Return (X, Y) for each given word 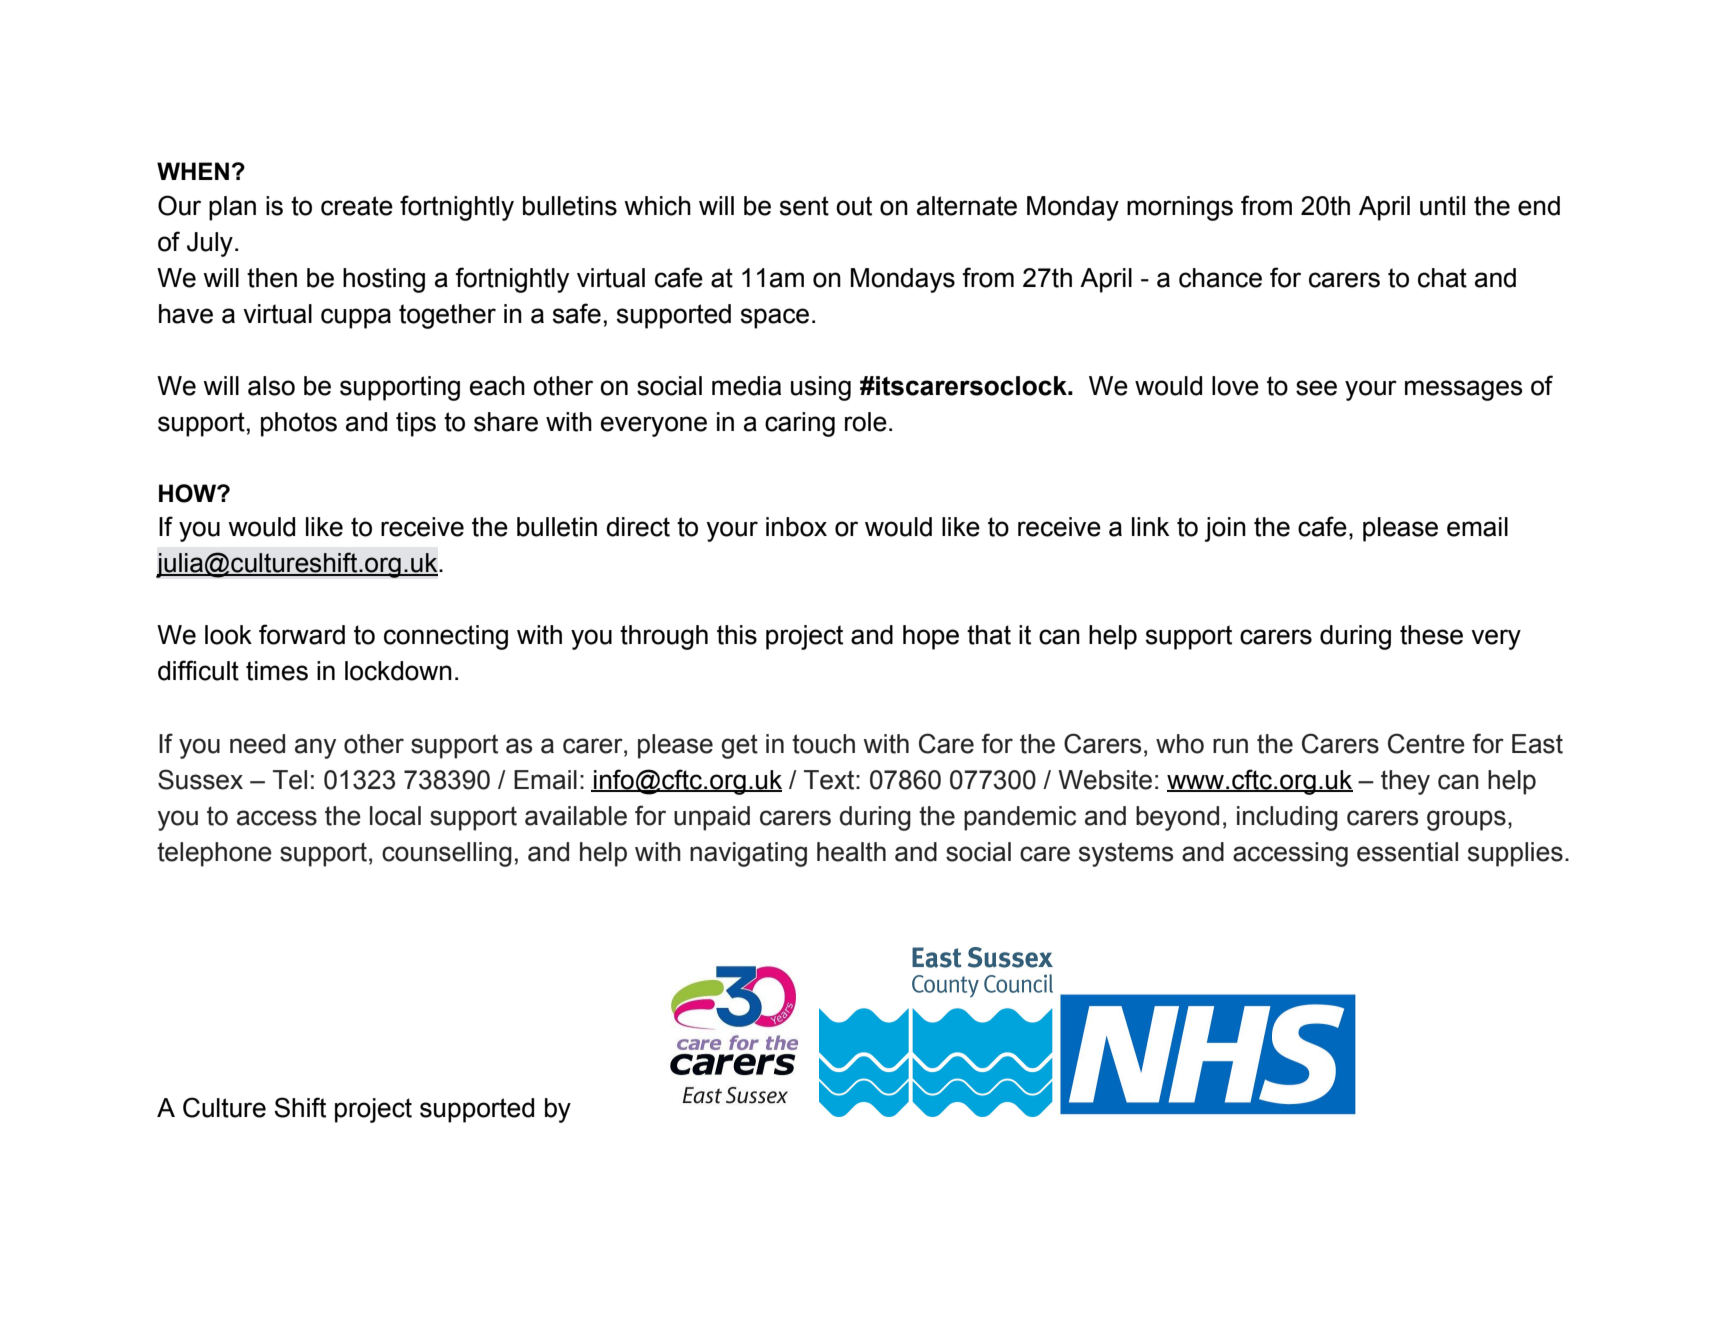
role (866, 422)
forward (302, 634)
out (854, 206)
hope (931, 637)
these (1431, 635)
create (357, 206)
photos (299, 424)
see (1316, 388)
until (1442, 206)
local (395, 816)
